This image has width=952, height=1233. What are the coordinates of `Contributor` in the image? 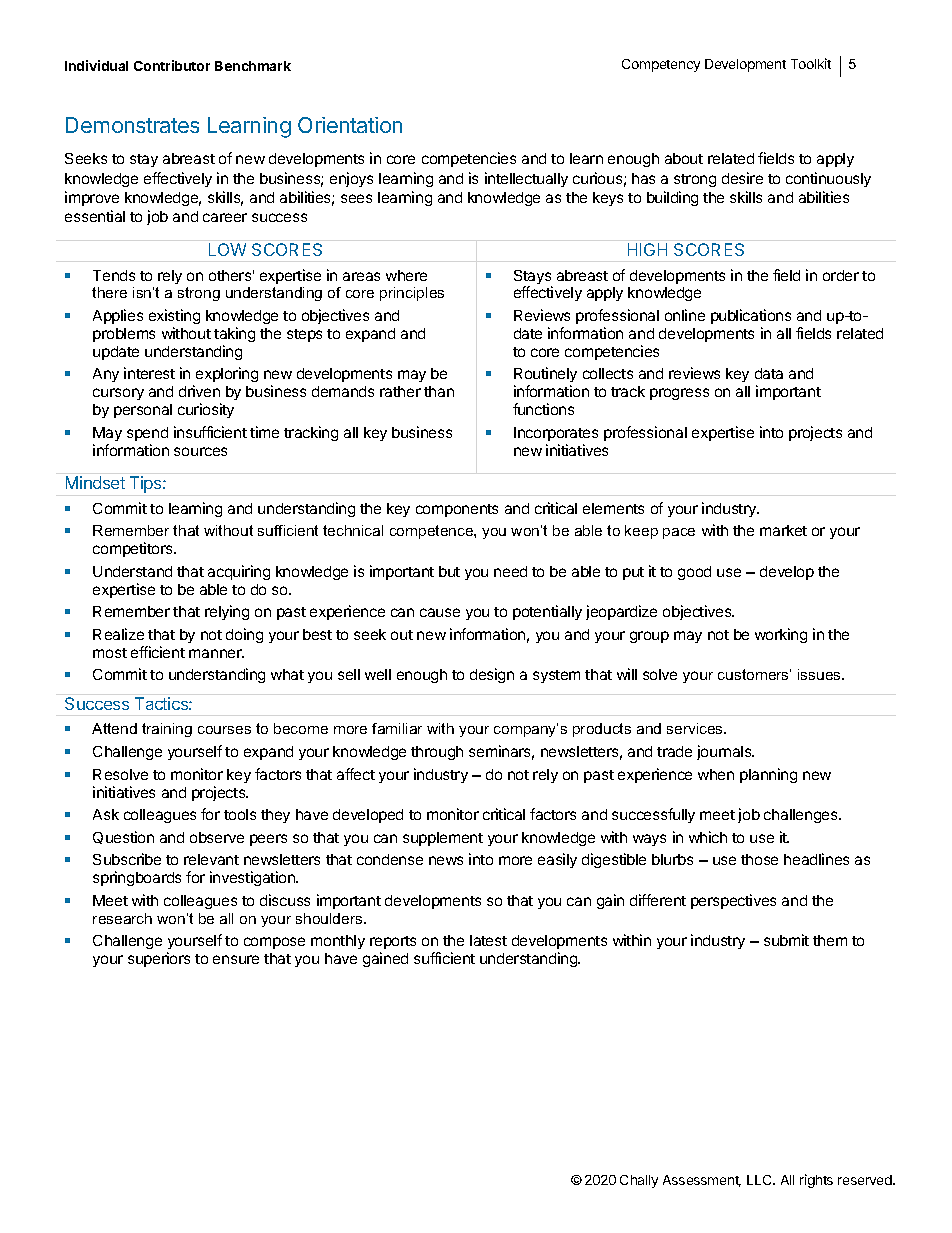 It's located at (172, 65).
